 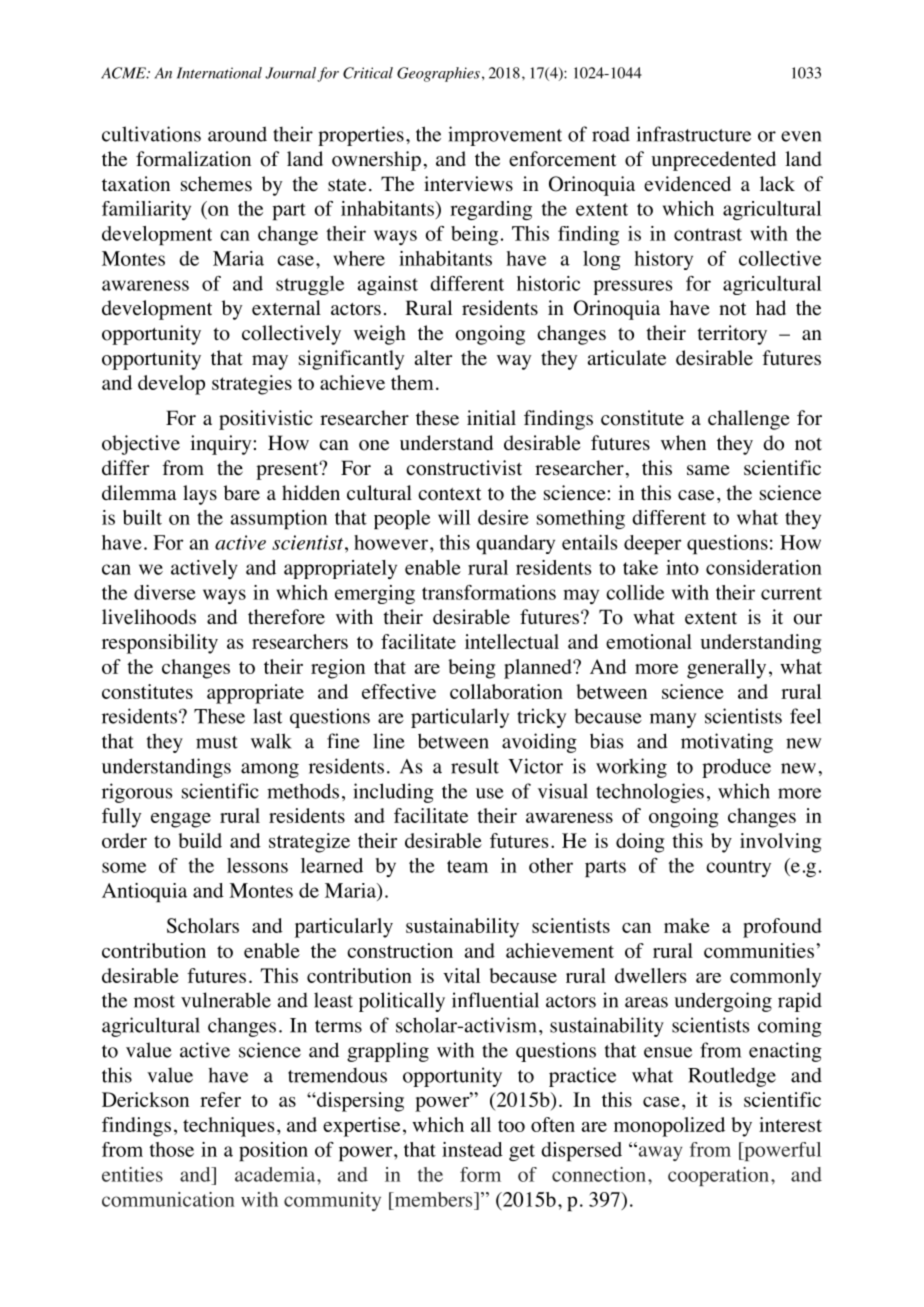 What do you see at coordinates (472, 1149) in the image?
I see `instead` at bounding box center [472, 1149].
